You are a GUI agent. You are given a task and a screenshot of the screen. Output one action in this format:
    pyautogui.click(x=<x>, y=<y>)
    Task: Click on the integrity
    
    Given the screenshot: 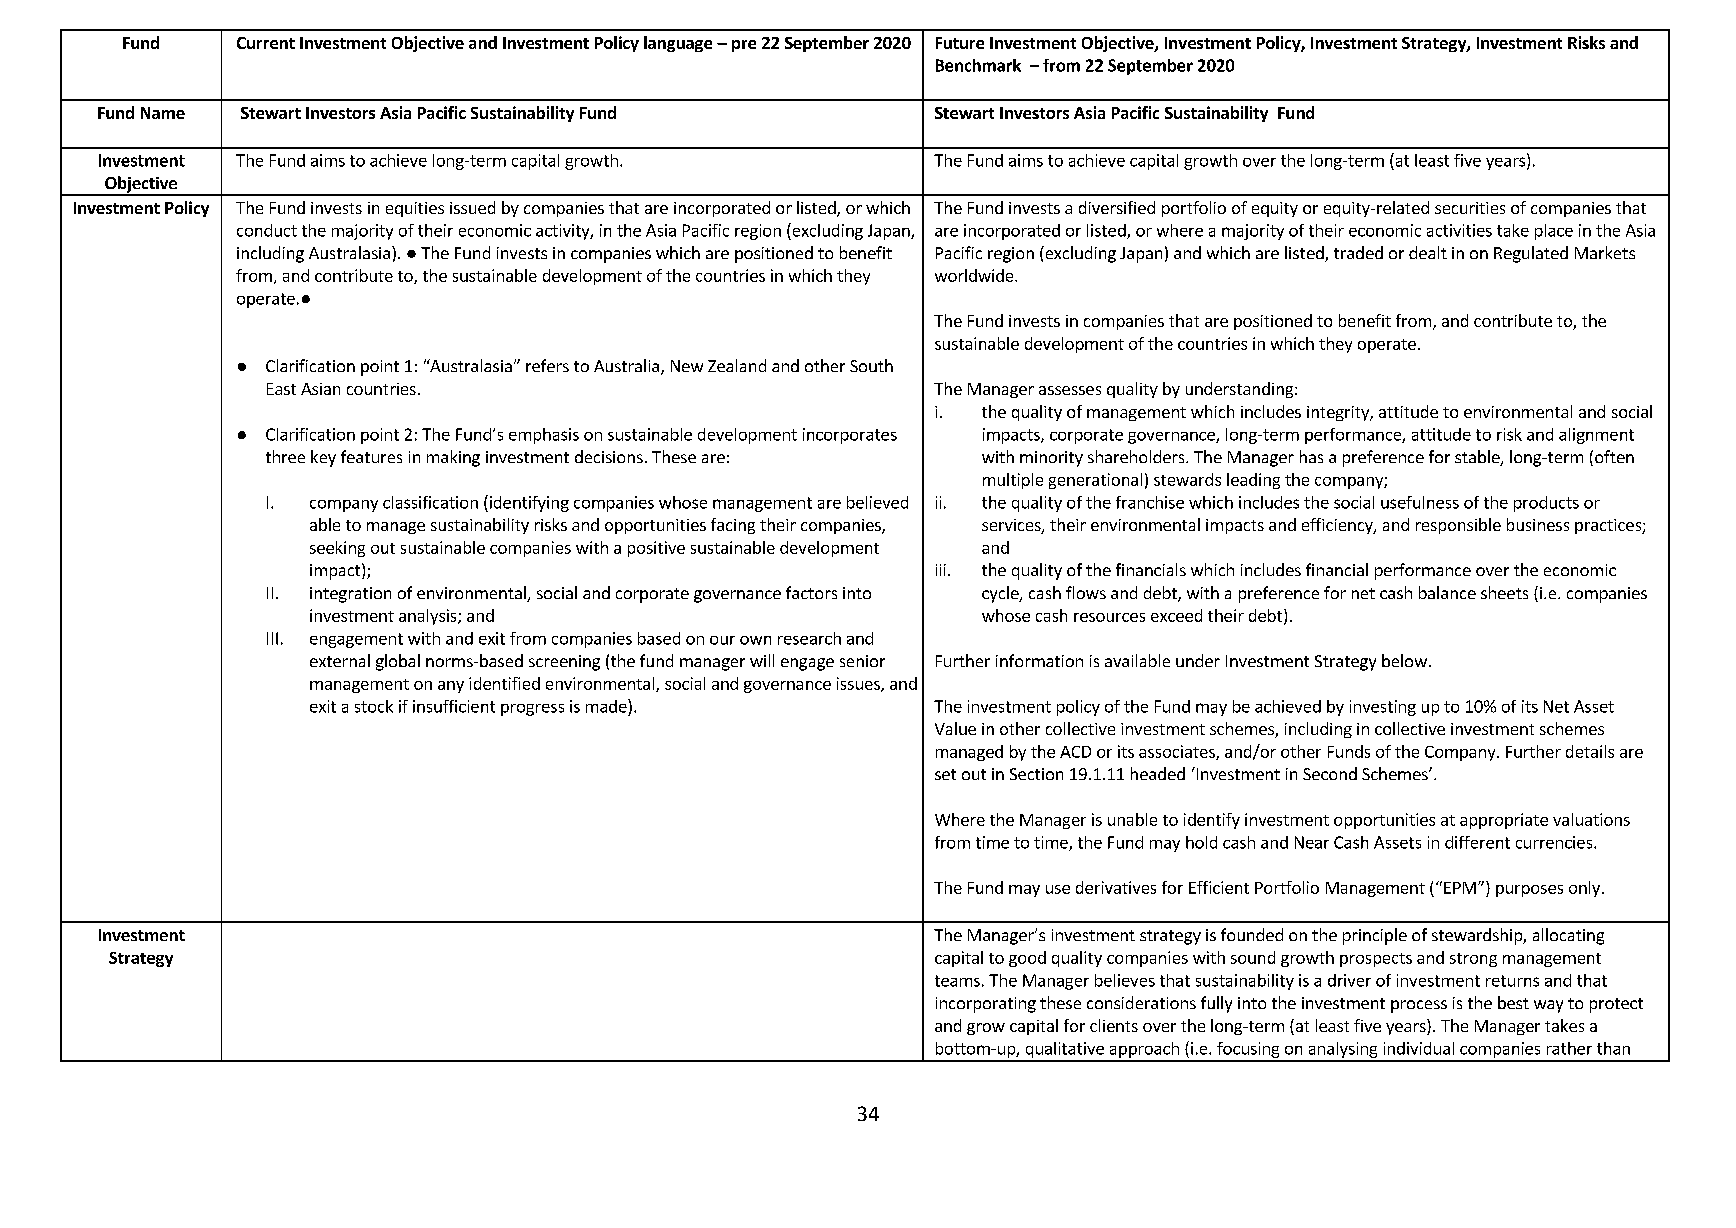 What is the action you would take?
    pyautogui.click(x=1339, y=413)
